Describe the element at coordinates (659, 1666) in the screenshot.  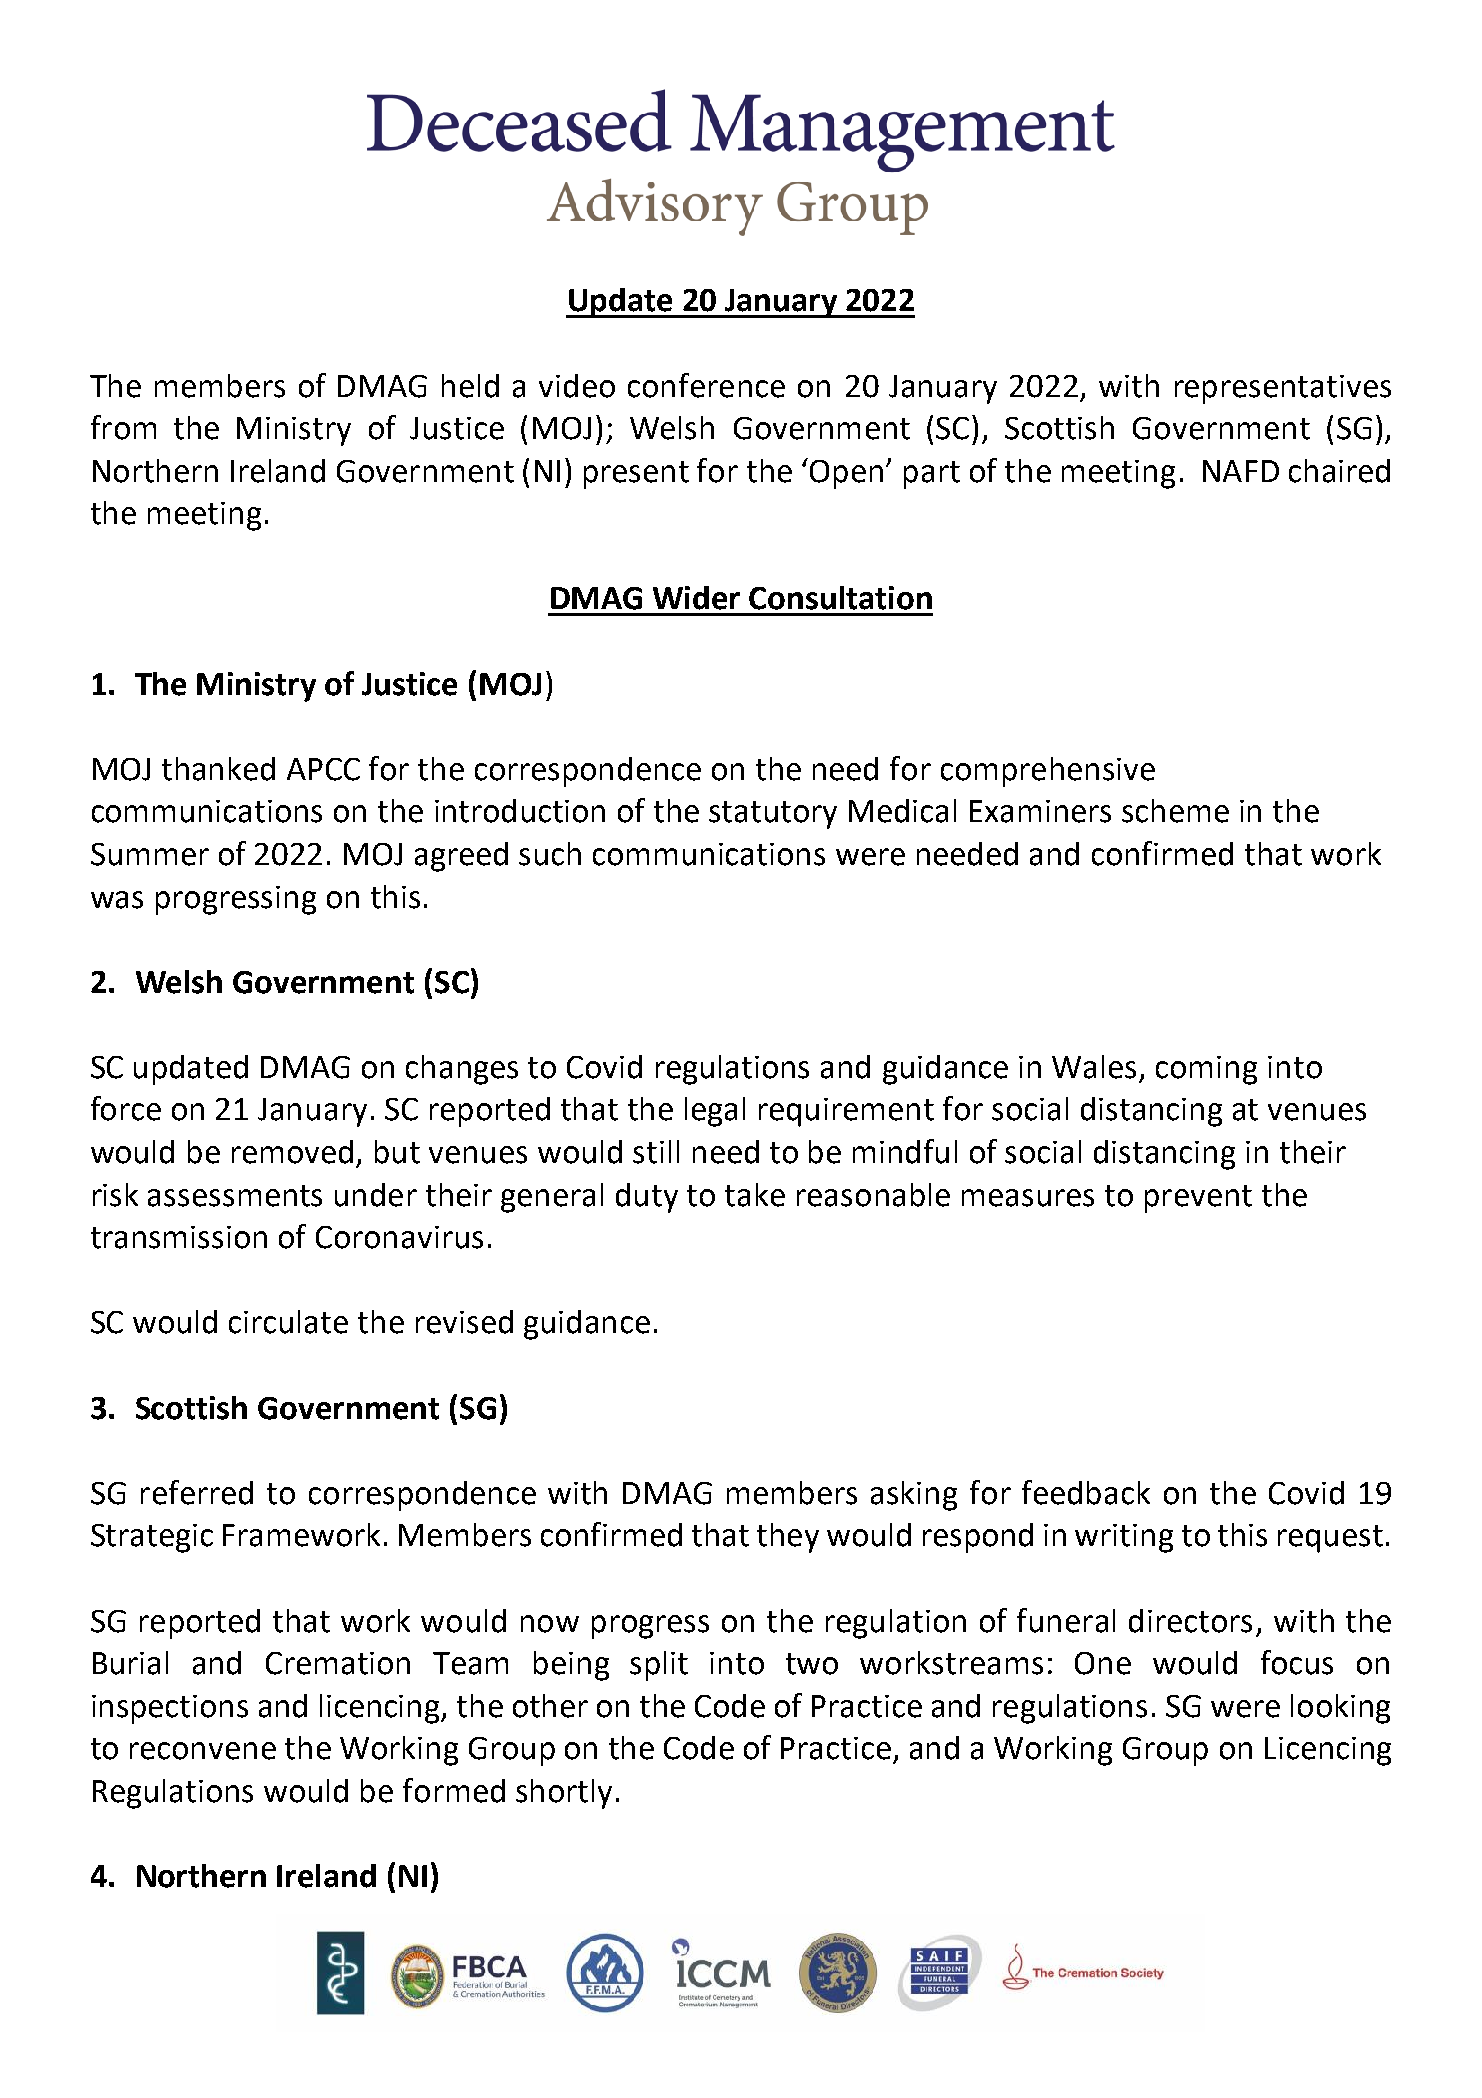
I see `split` at that location.
